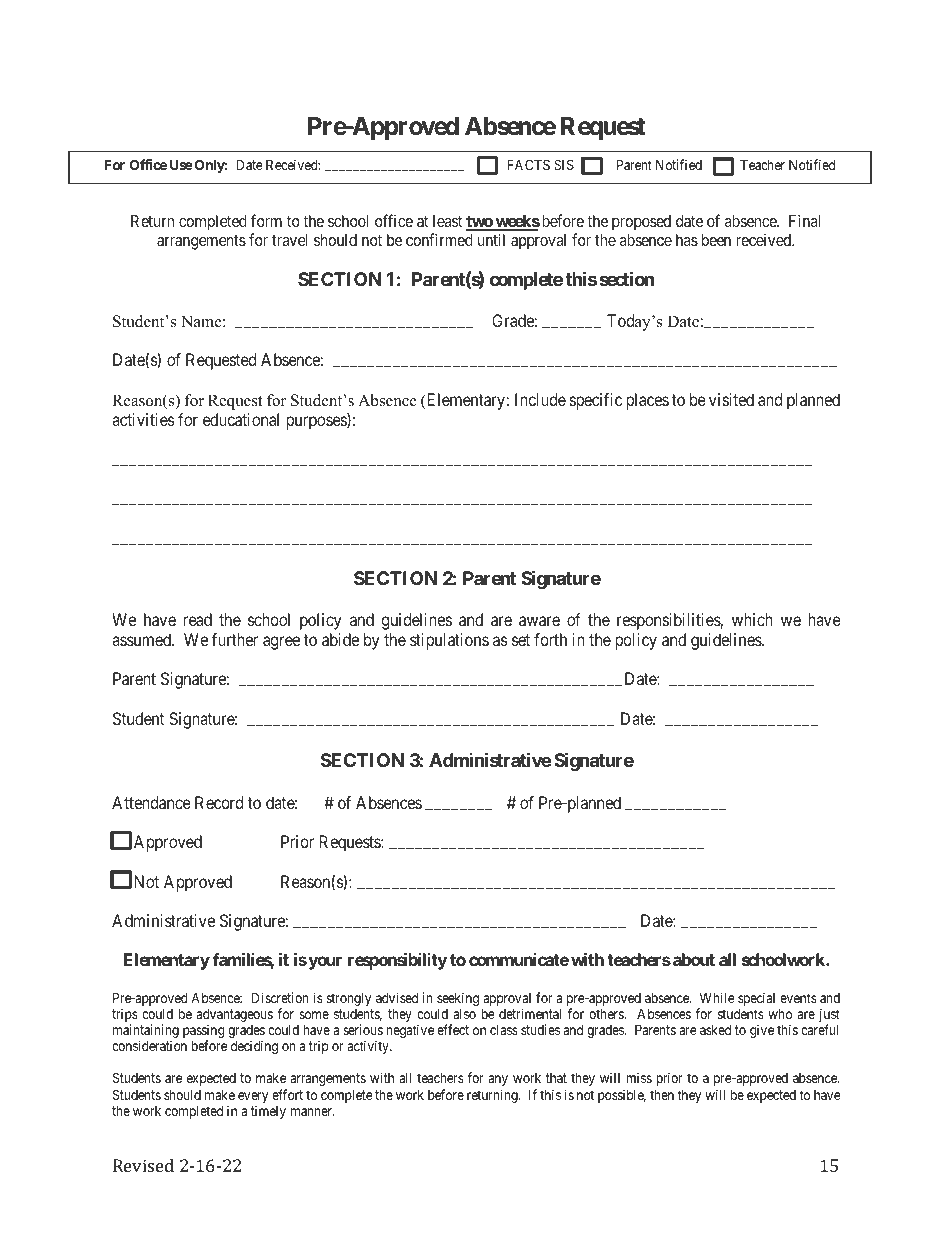  I want to click on Include, so click(540, 399).
